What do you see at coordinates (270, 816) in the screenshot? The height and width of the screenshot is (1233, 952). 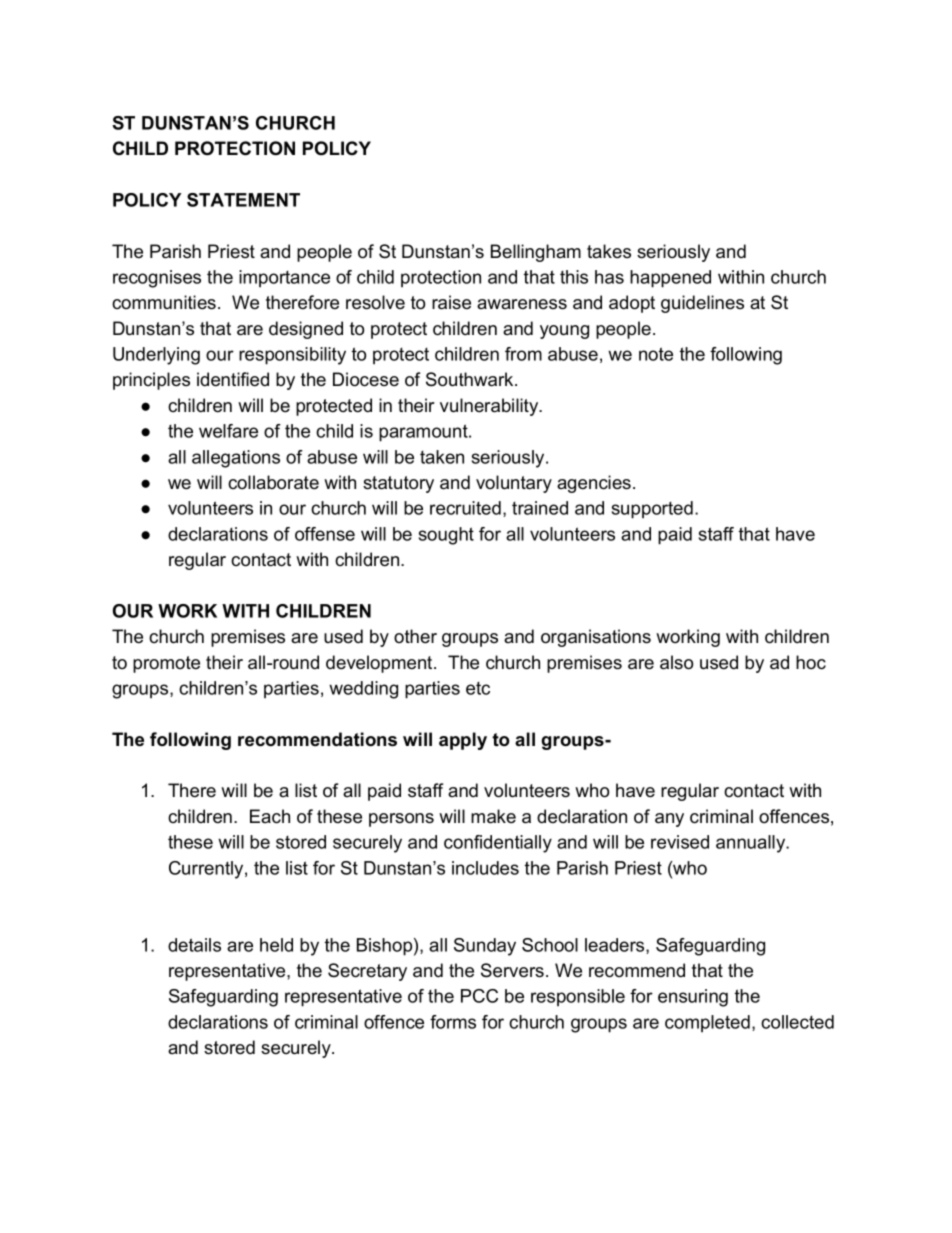 I see `Each` at bounding box center [270, 816].
